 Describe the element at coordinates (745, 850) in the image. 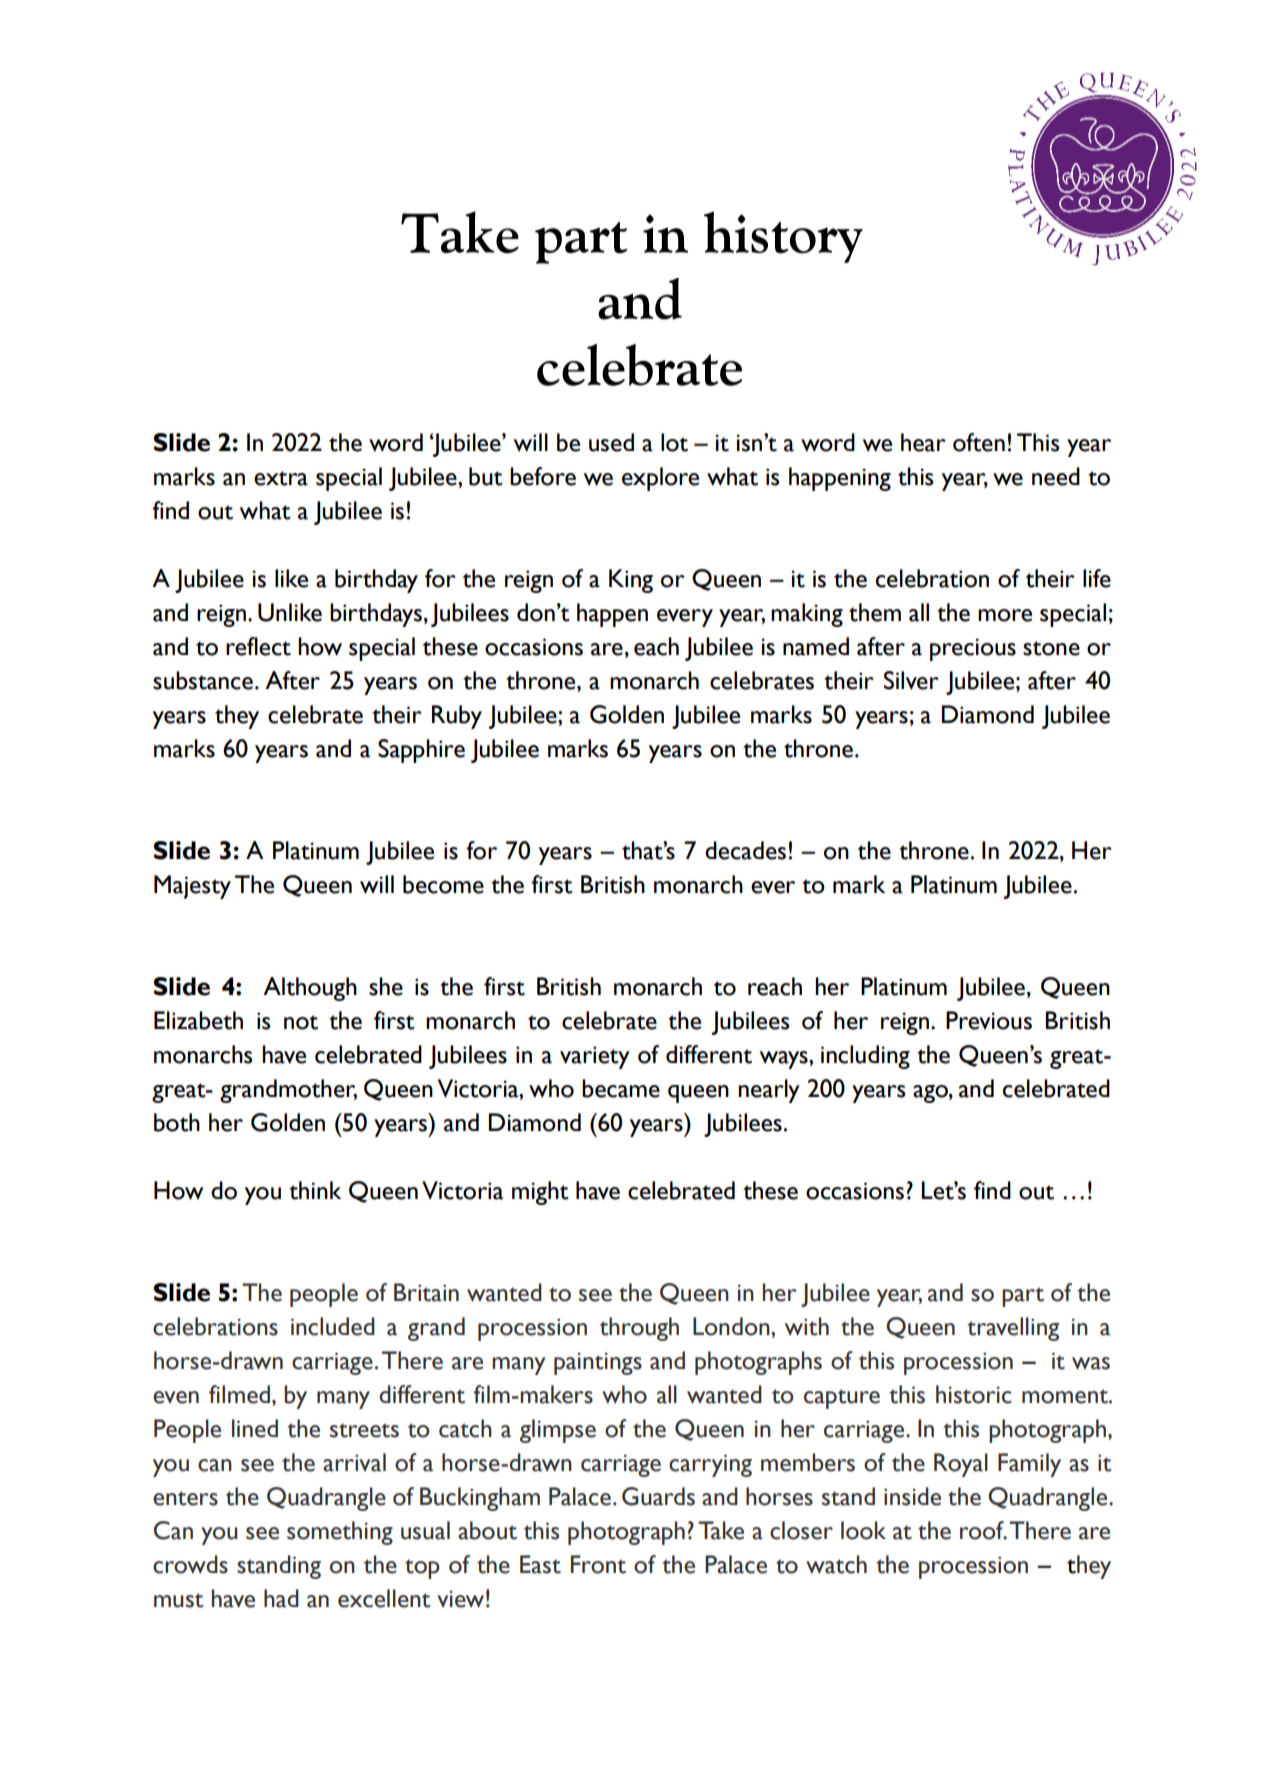

I see `decades` at that location.
